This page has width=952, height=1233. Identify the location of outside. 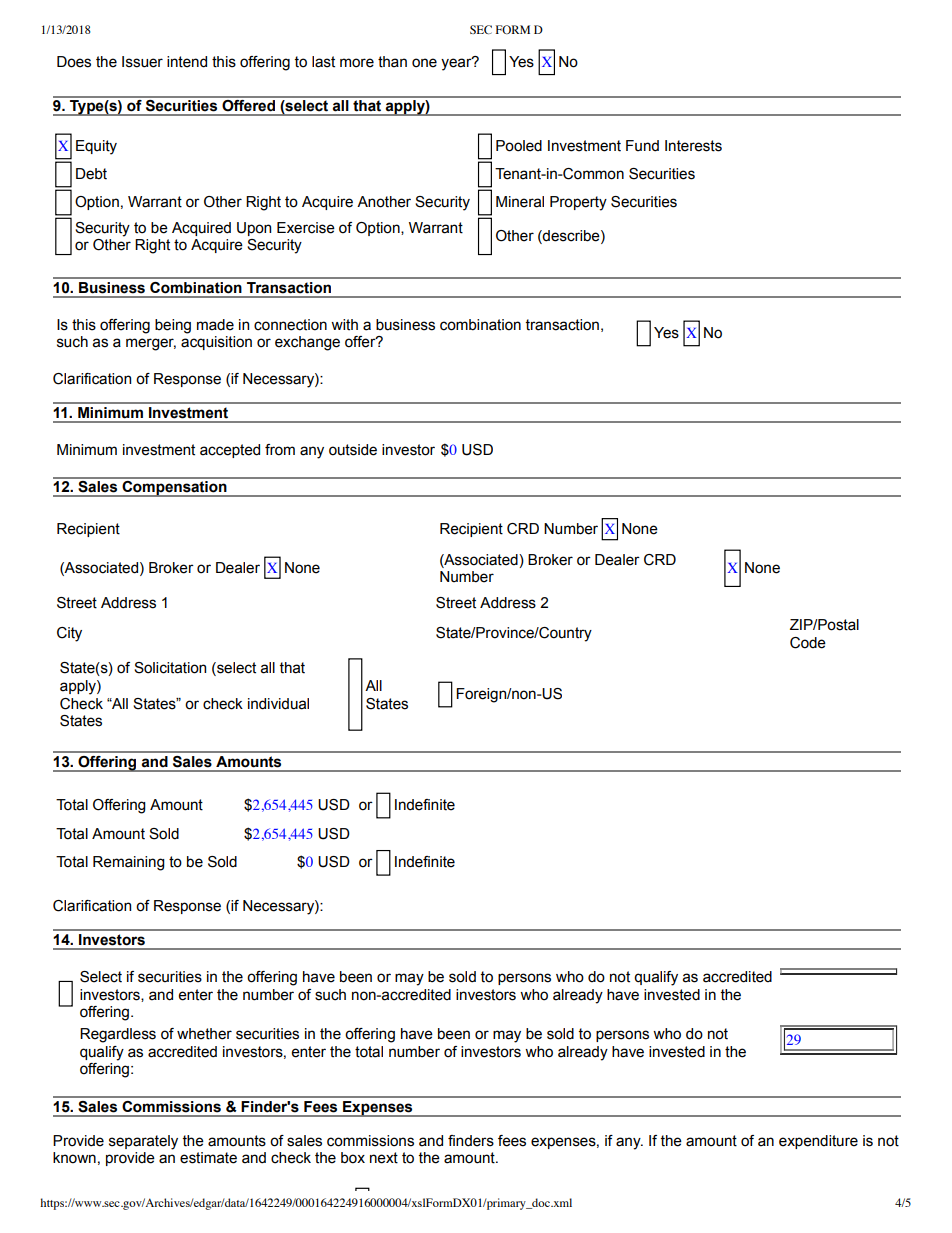
(353, 450).
